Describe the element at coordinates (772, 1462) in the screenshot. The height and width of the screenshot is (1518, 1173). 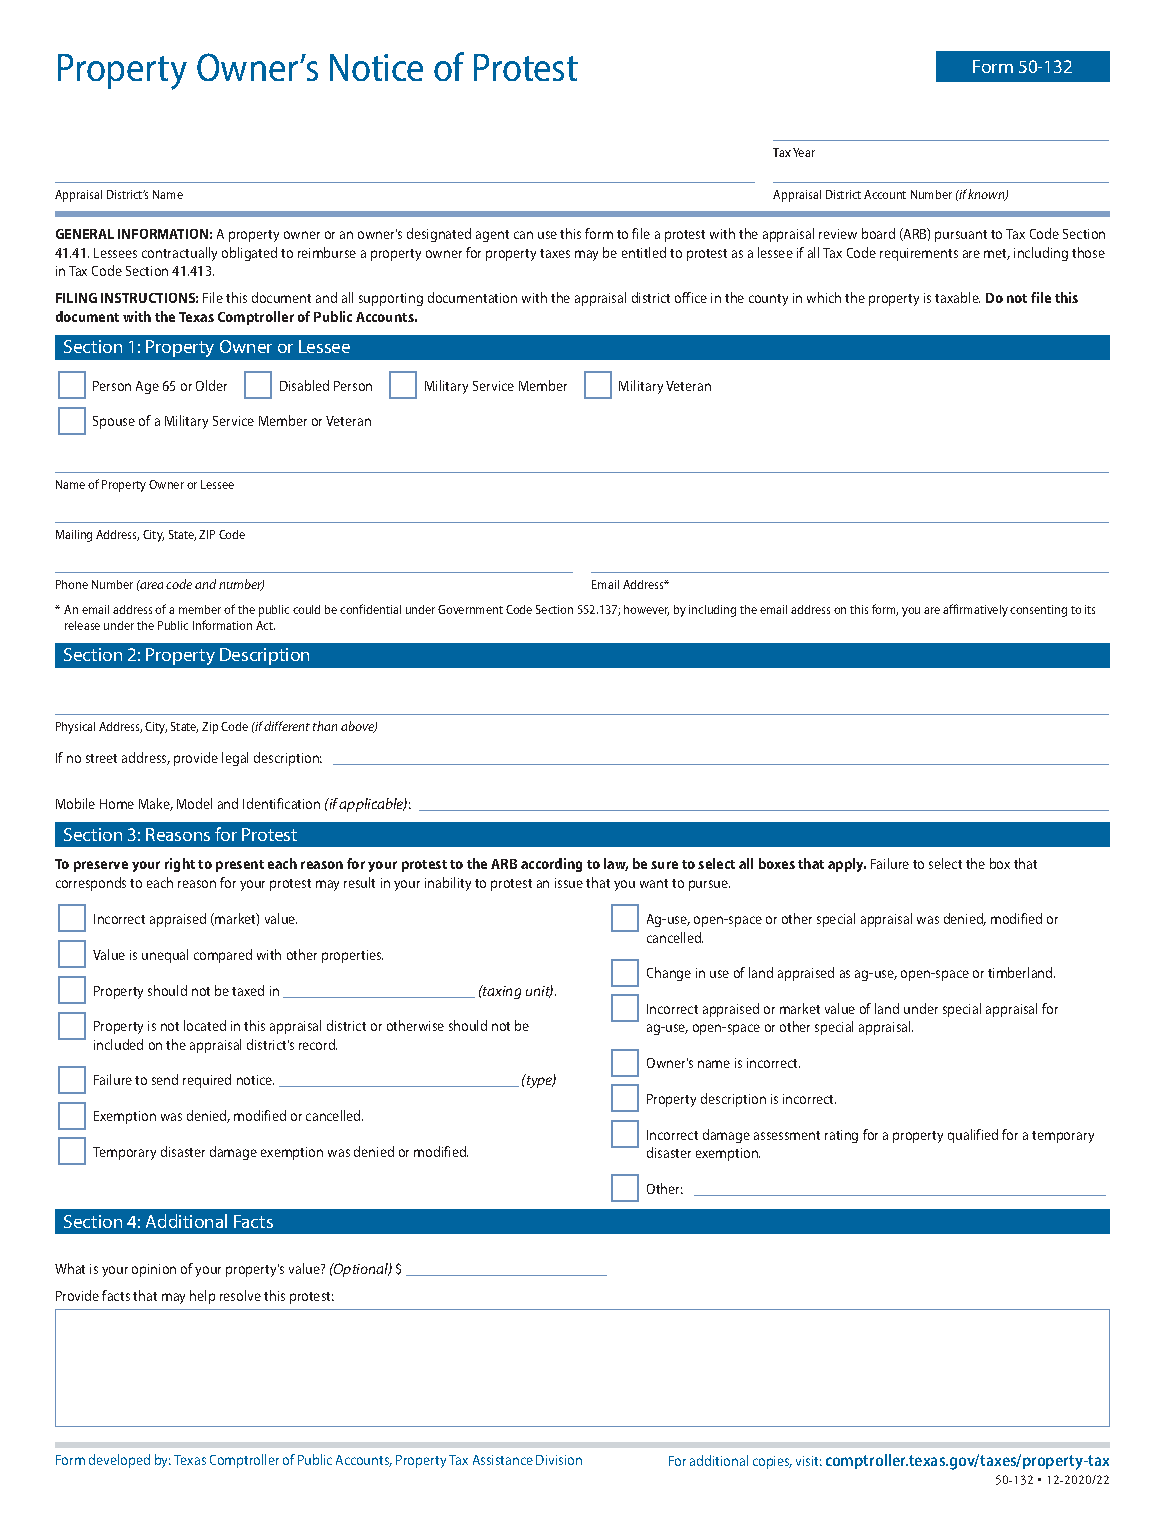
I see `copies` at that location.
